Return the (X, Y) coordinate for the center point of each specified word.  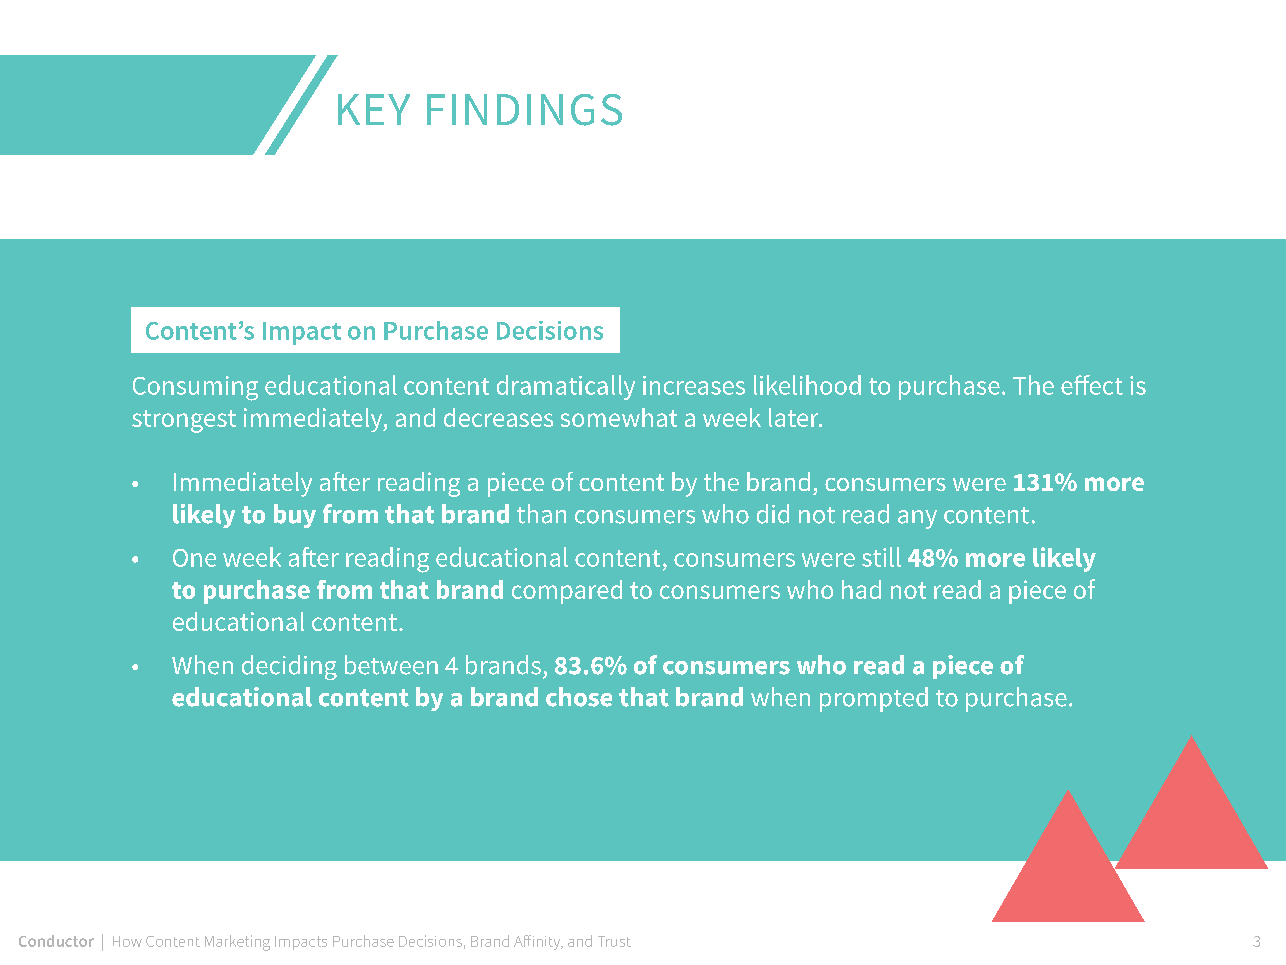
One (194, 558)
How (127, 941)
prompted (874, 699)
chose (579, 697)
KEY (374, 109)
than (541, 514)
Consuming (195, 388)
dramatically (566, 387)
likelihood (807, 385)
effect (1092, 385)
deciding (289, 667)
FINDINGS (524, 110)
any (917, 519)
